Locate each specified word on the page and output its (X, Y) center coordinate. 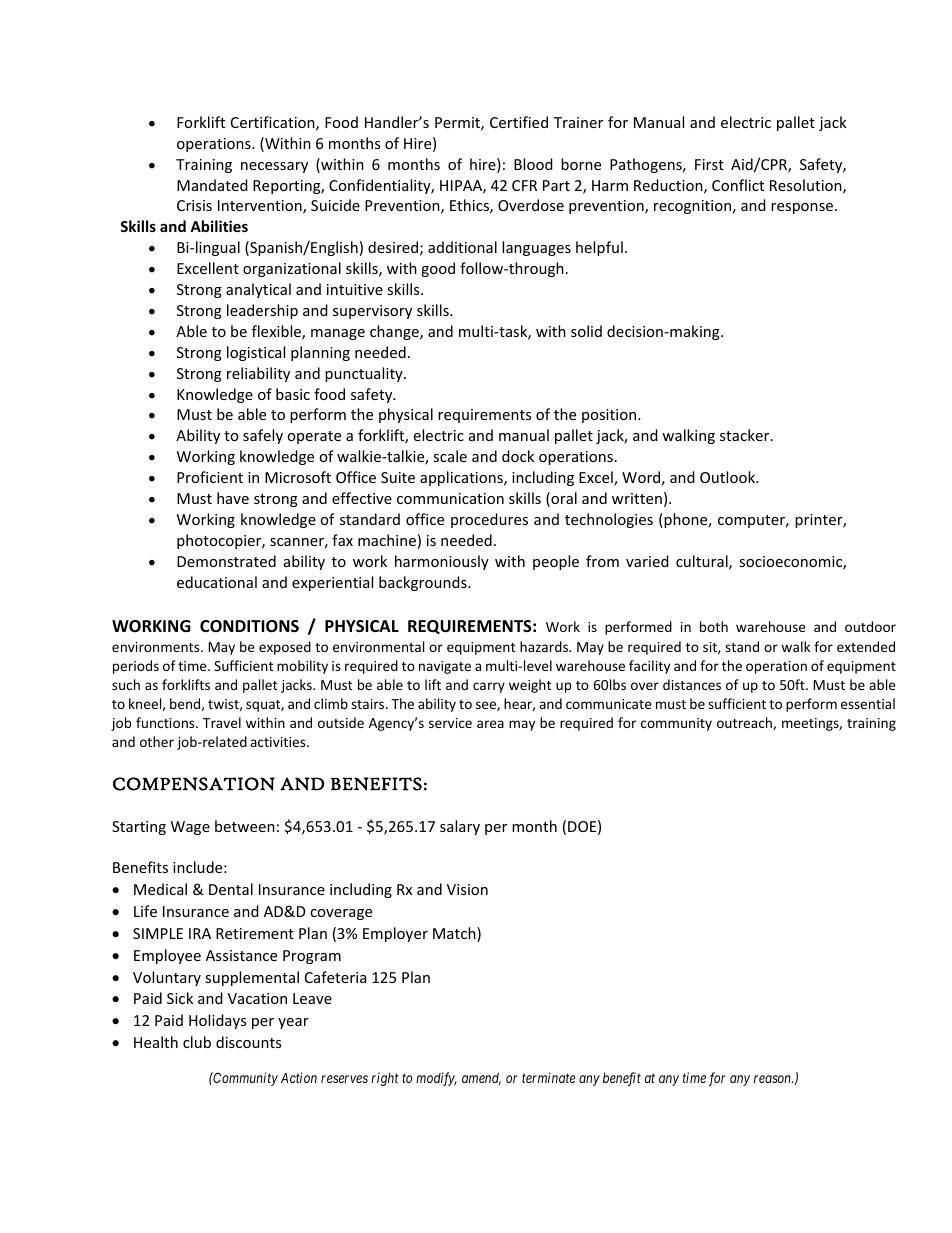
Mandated (212, 185)
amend (481, 1079)
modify (436, 1079)
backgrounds (424, 583)
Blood (533, 164)
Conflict (738, 185)
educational (217, 582)
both (714, 626)
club (197, 1042)
